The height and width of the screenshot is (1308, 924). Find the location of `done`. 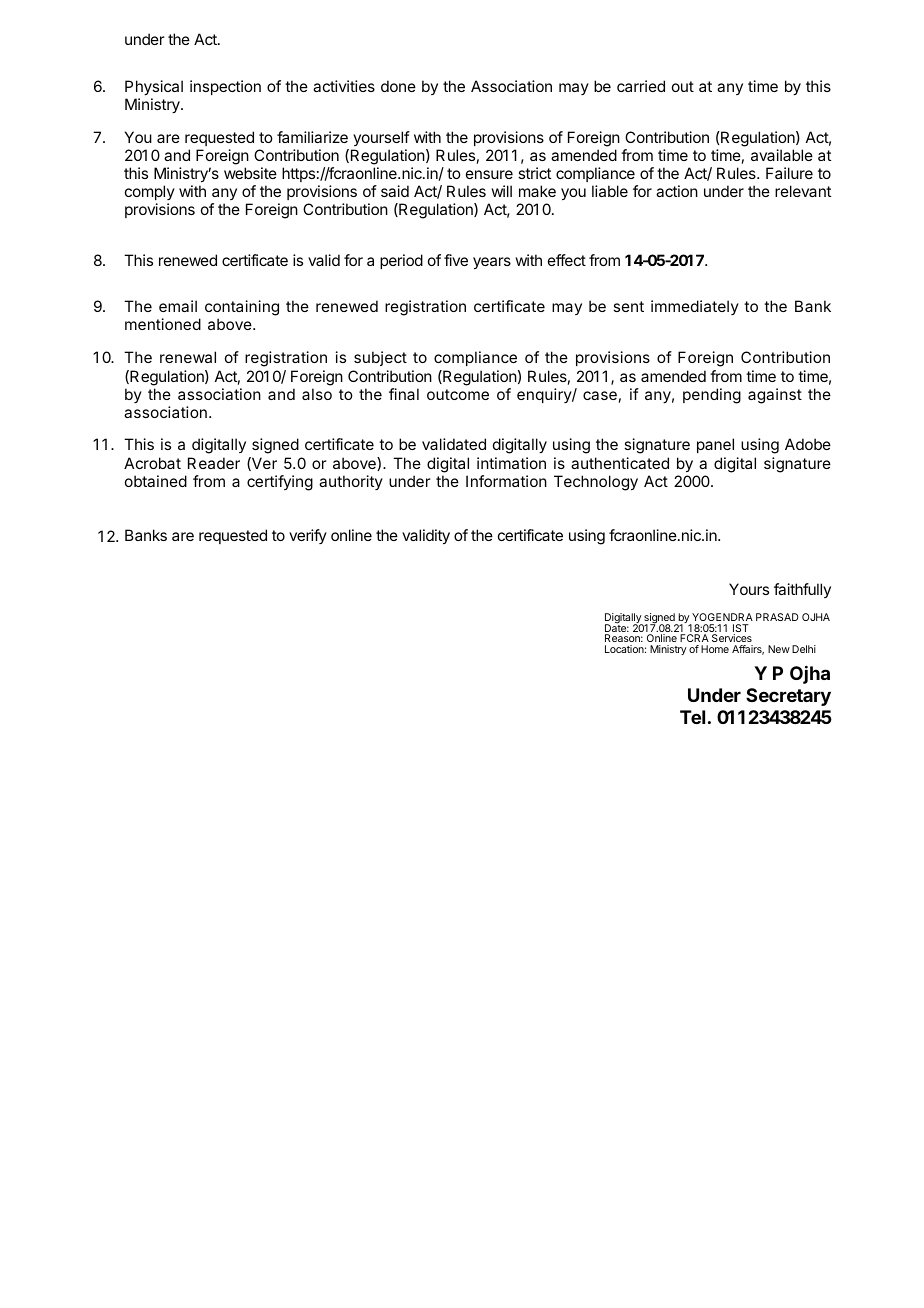

done is located at coordinates (398, 86).
